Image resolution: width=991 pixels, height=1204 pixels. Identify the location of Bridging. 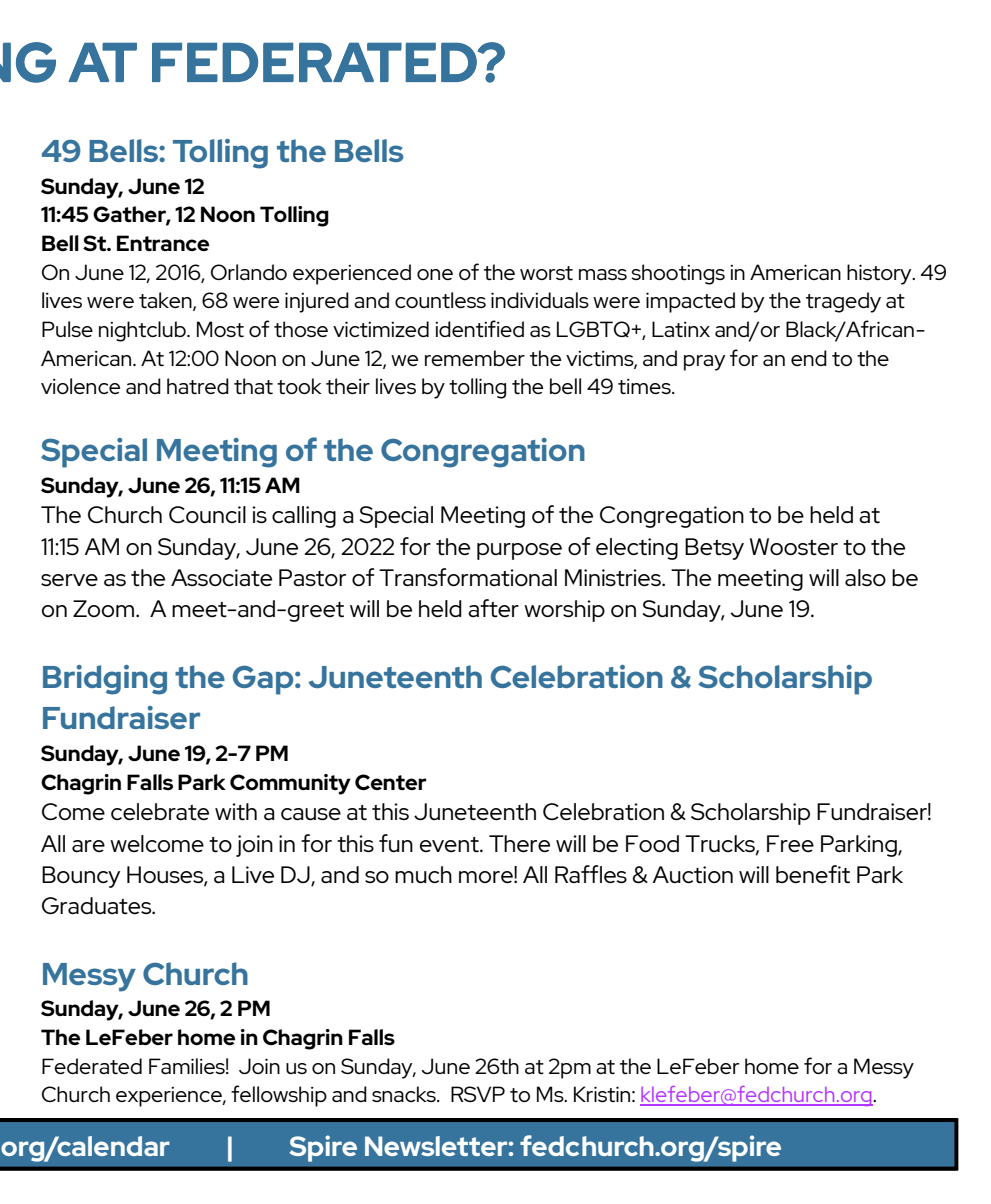
(105, 680).
